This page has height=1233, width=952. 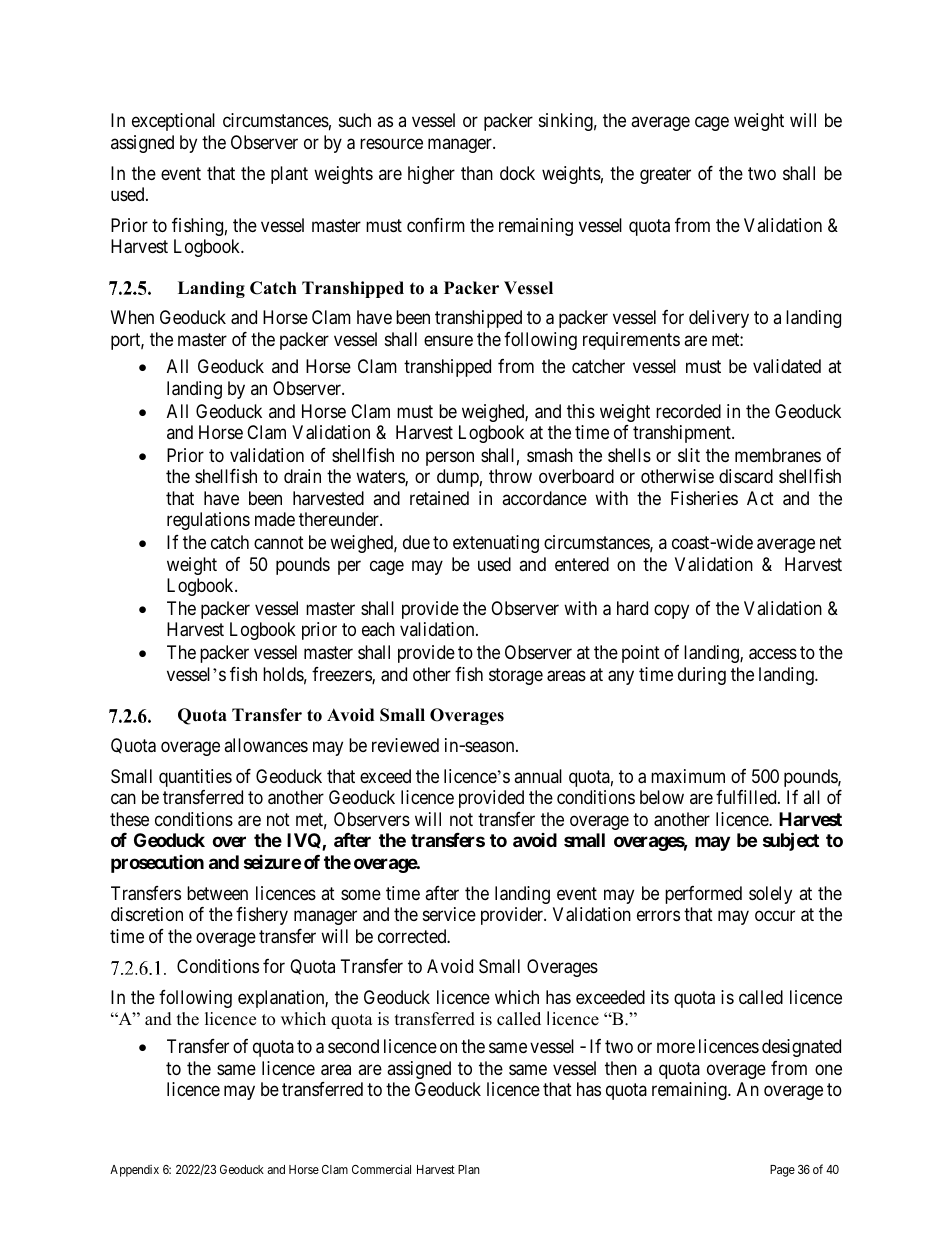 What do you see at coordinates (134, 1171) in the page?
I see `Appendix` at bounding box center [134, 1171].
